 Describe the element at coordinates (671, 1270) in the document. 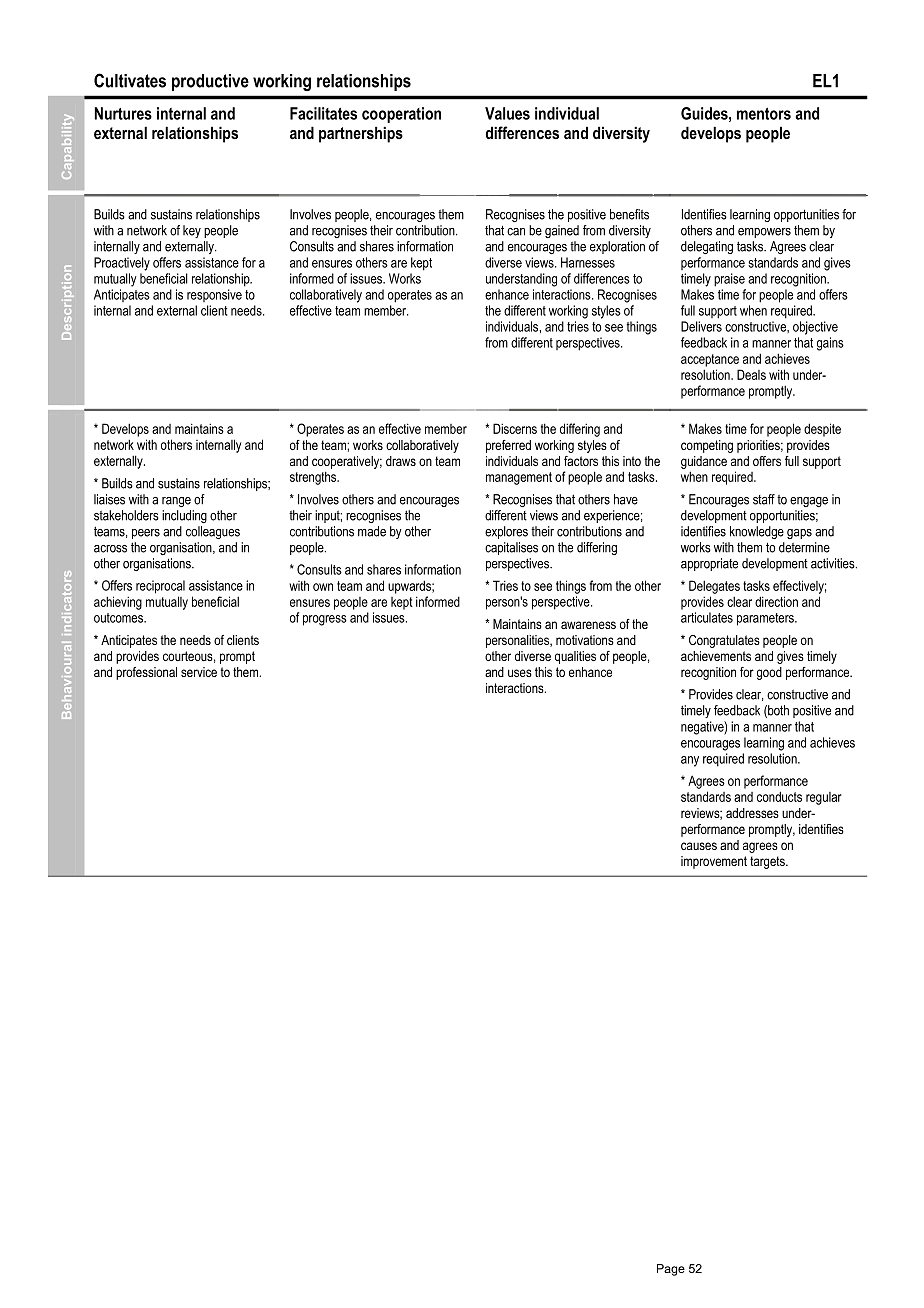

I see `Page` at that location.
